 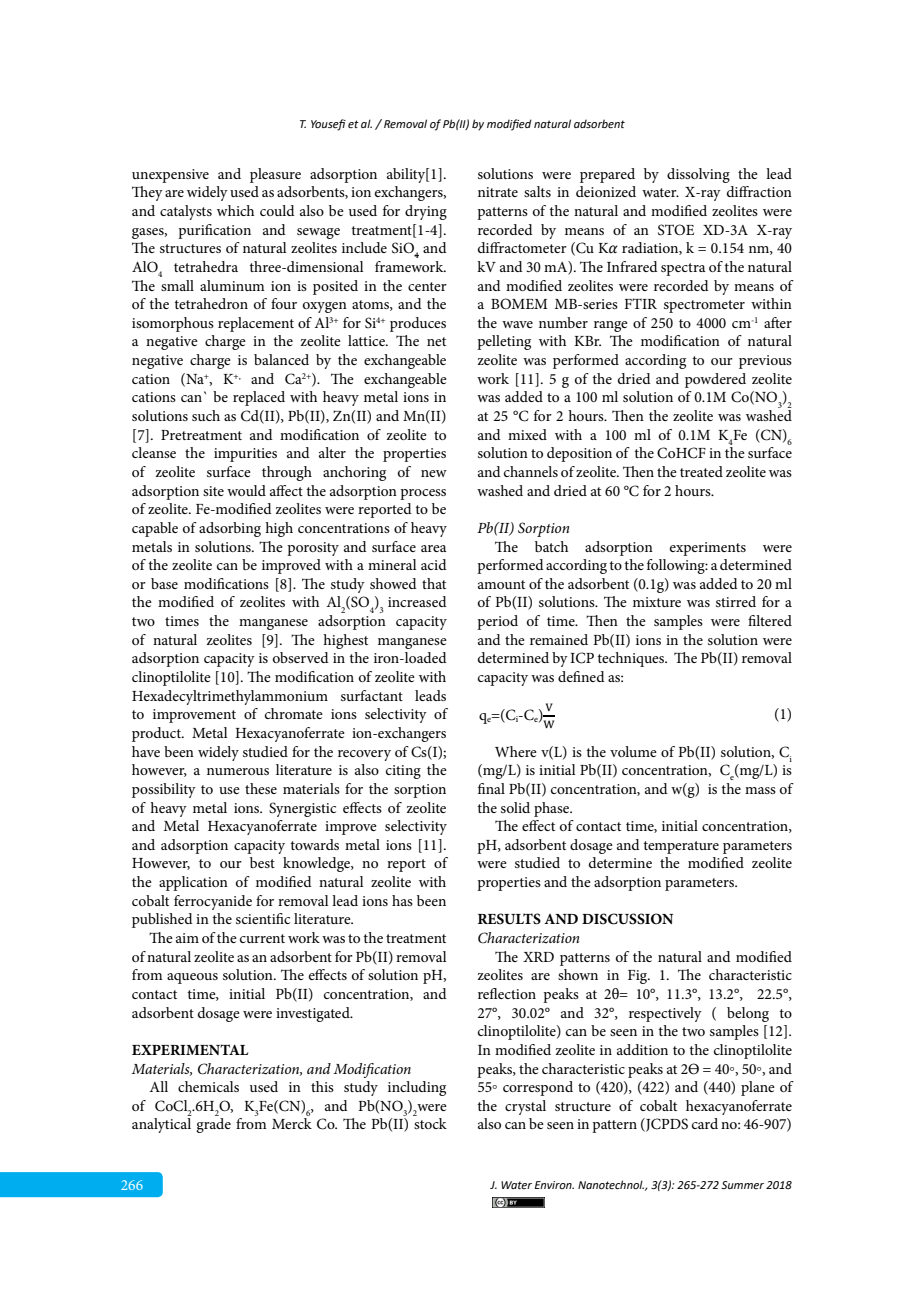 What do you see at coordinates (263, 918) in the screenshot?
I see `scientific` at bounding box center [263, 918].
